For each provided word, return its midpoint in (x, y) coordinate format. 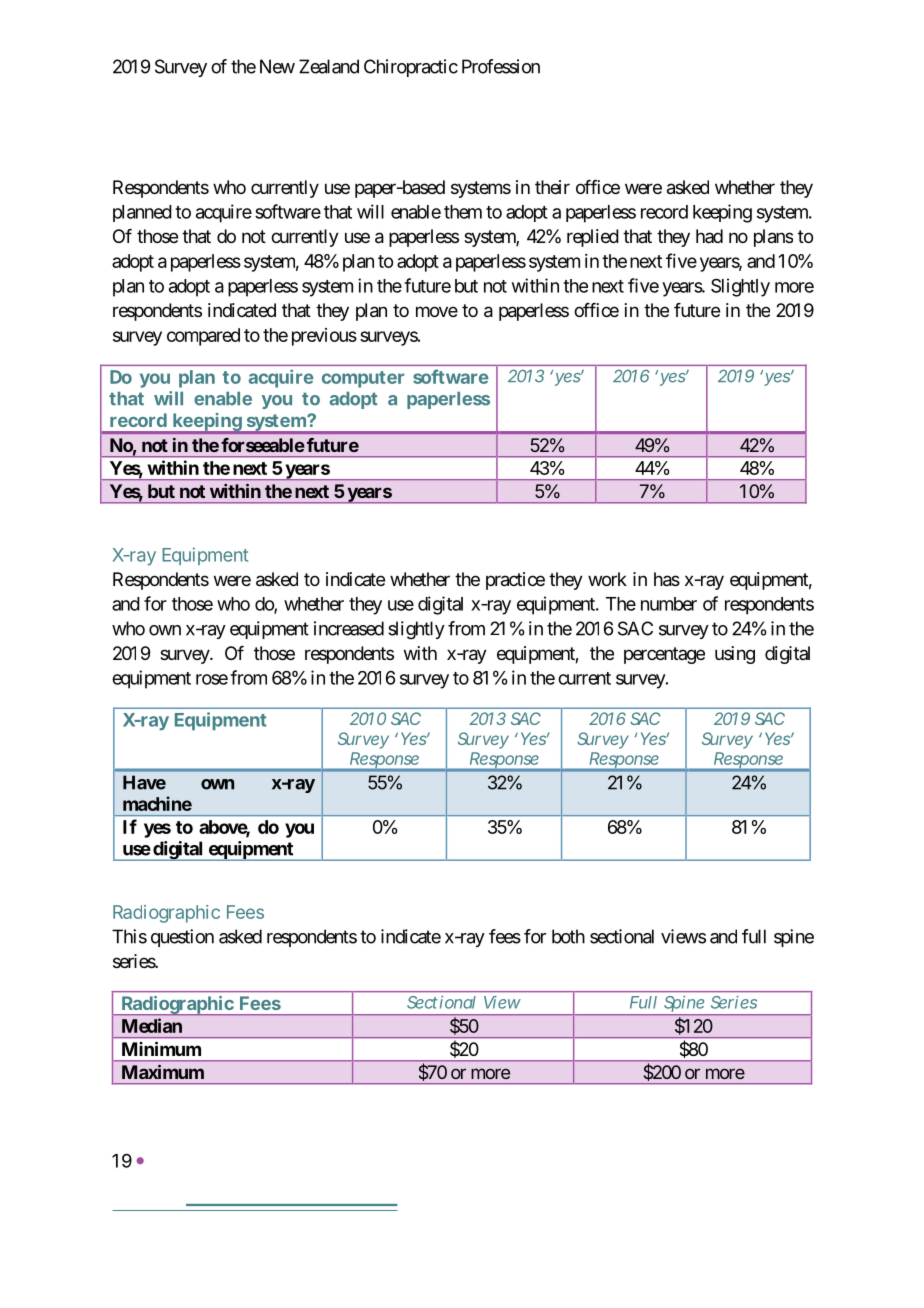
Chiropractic (411, 68)
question (182, 938)
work (607, 579)
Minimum (161, 1048)
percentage (664, 655)
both (568, 936)
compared (203, 337)
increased (349, 628)
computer (363, 379)
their (552, 187)
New (277, 66)
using (735, 655)
